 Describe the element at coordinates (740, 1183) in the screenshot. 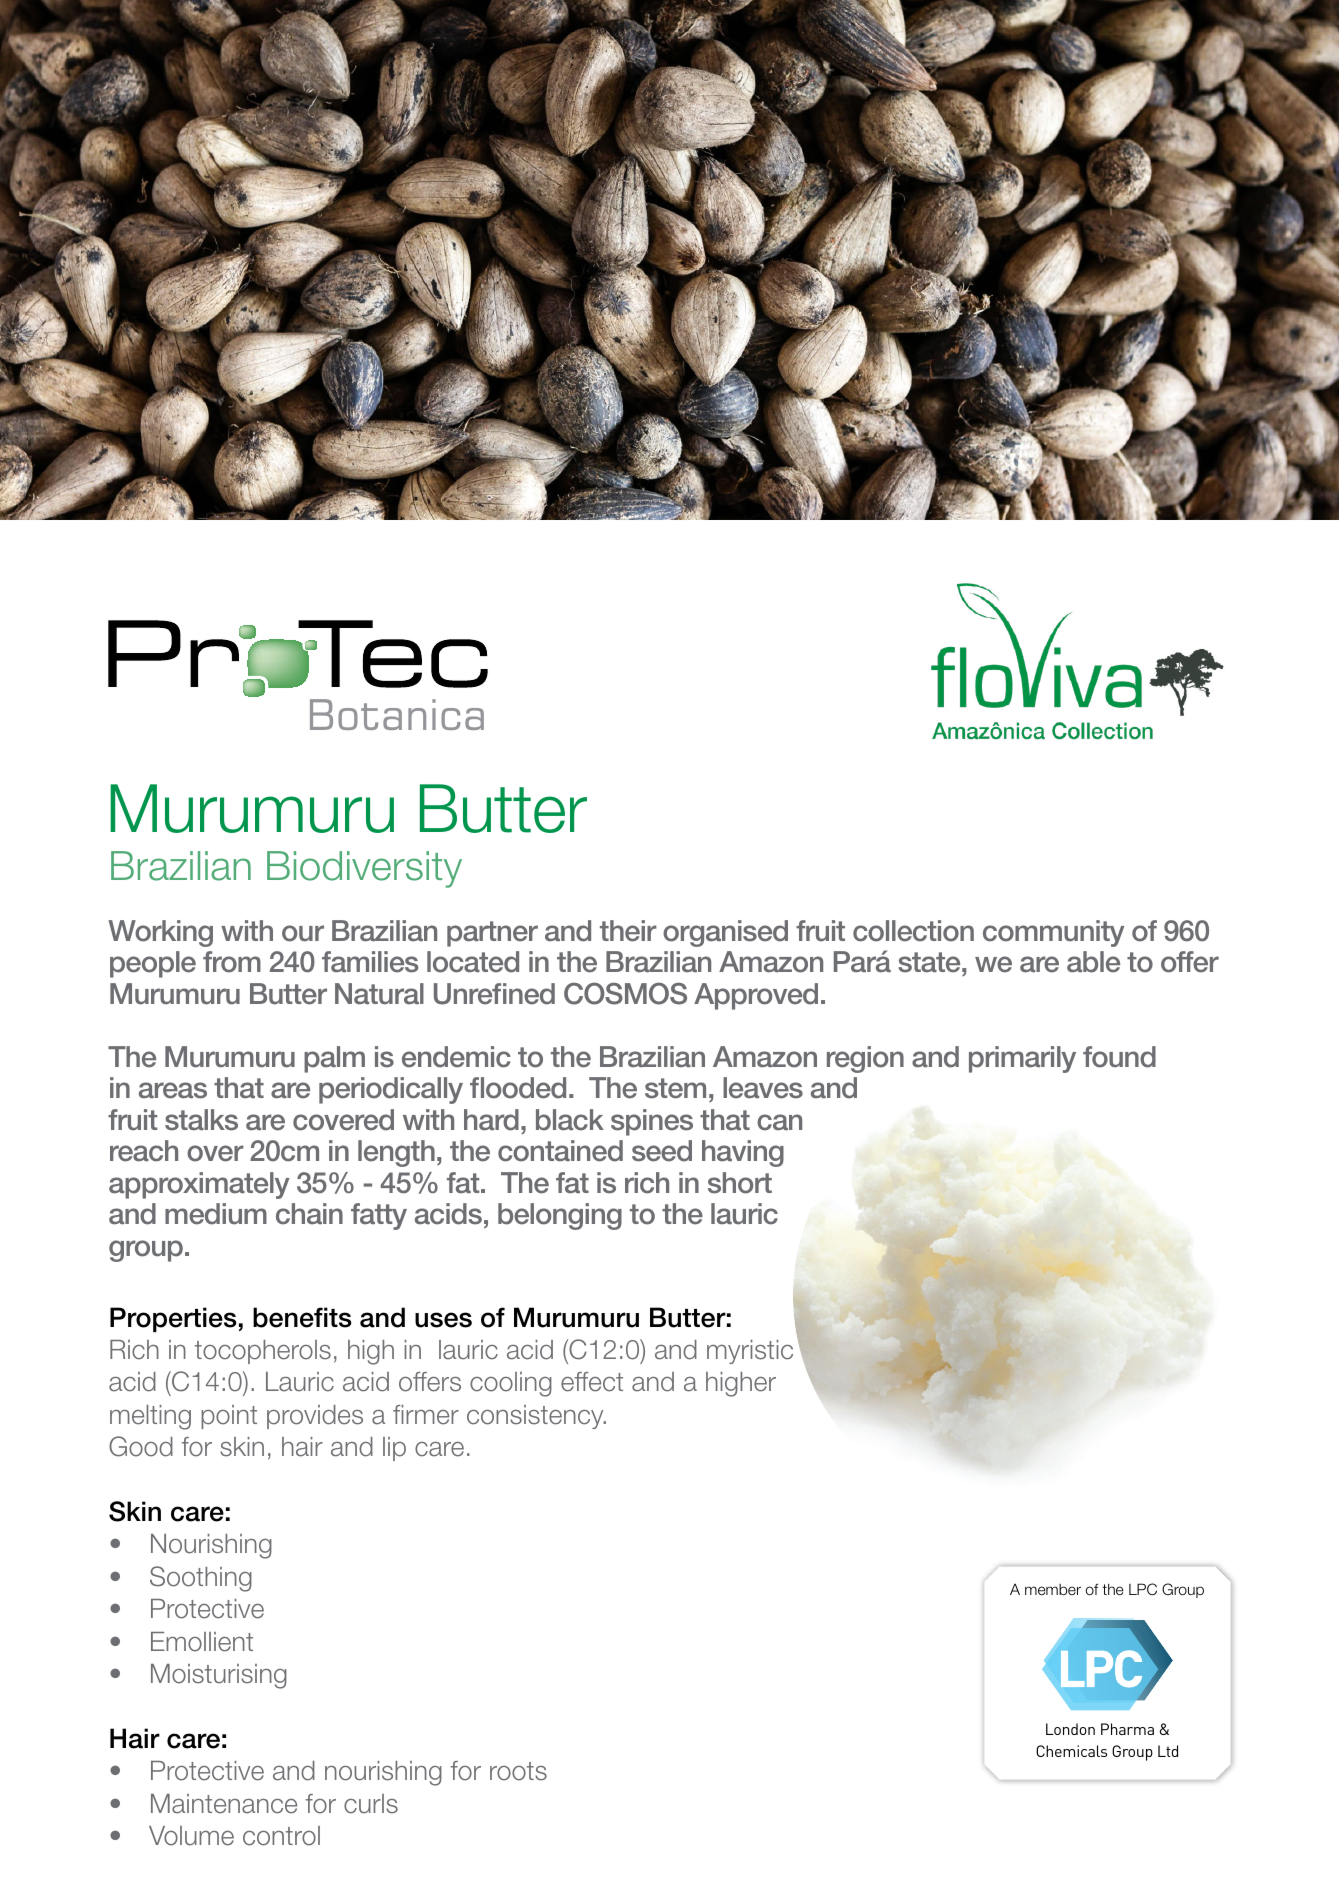

I see `short` at that location.
